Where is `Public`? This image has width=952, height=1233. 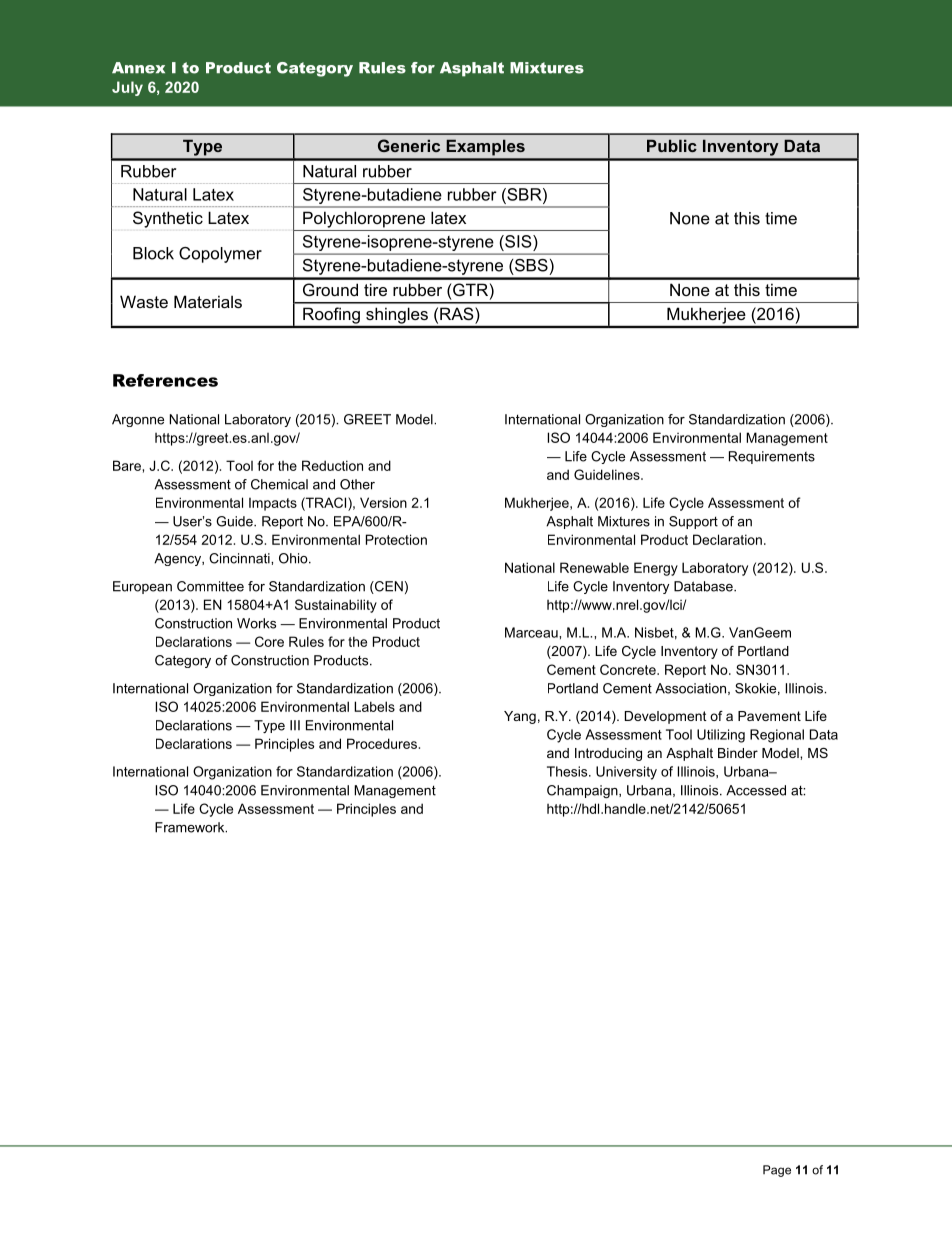 Public is located at coordinates (672, 145).
